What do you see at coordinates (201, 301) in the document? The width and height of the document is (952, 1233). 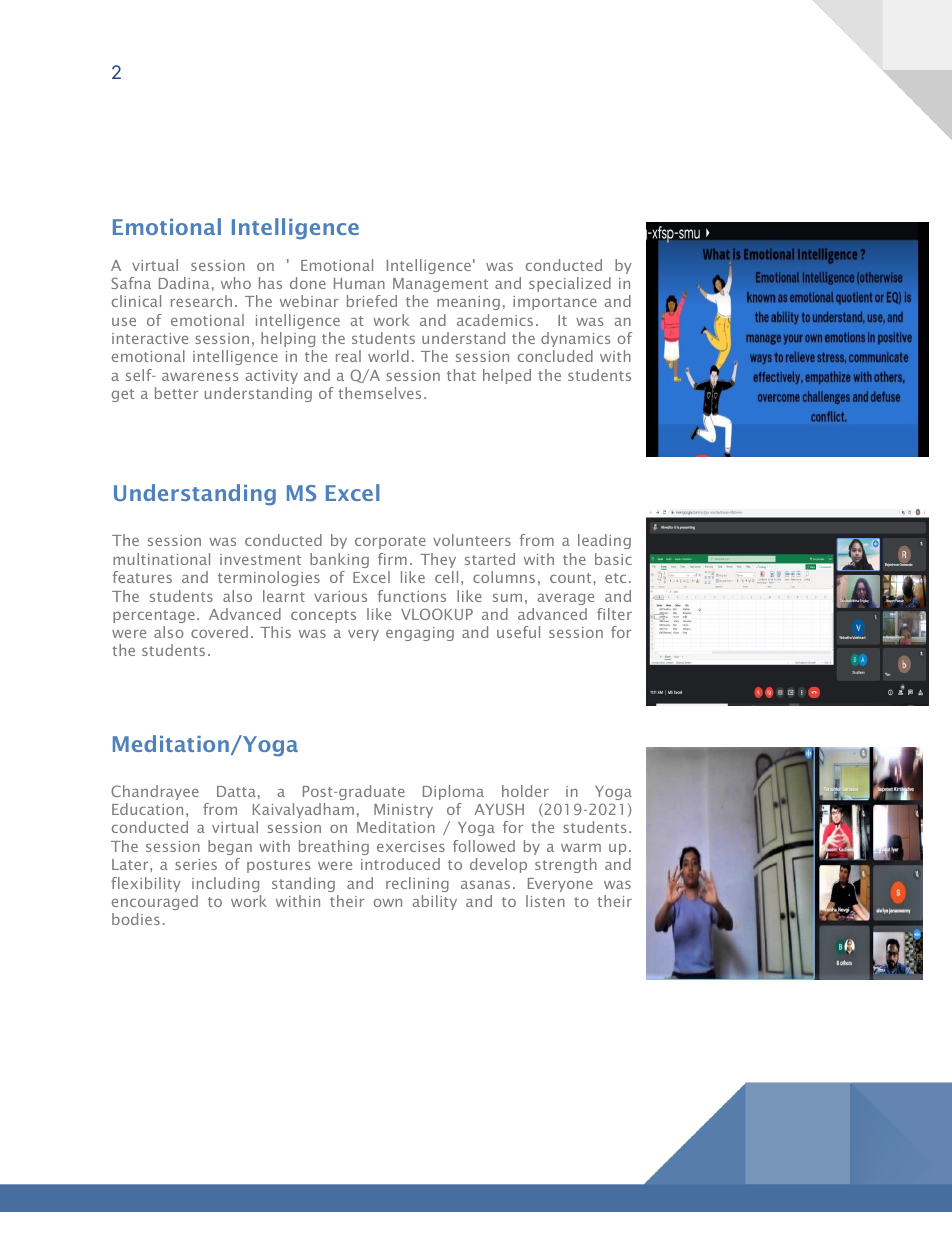 I see `research` at bounding box center [201, 301].
